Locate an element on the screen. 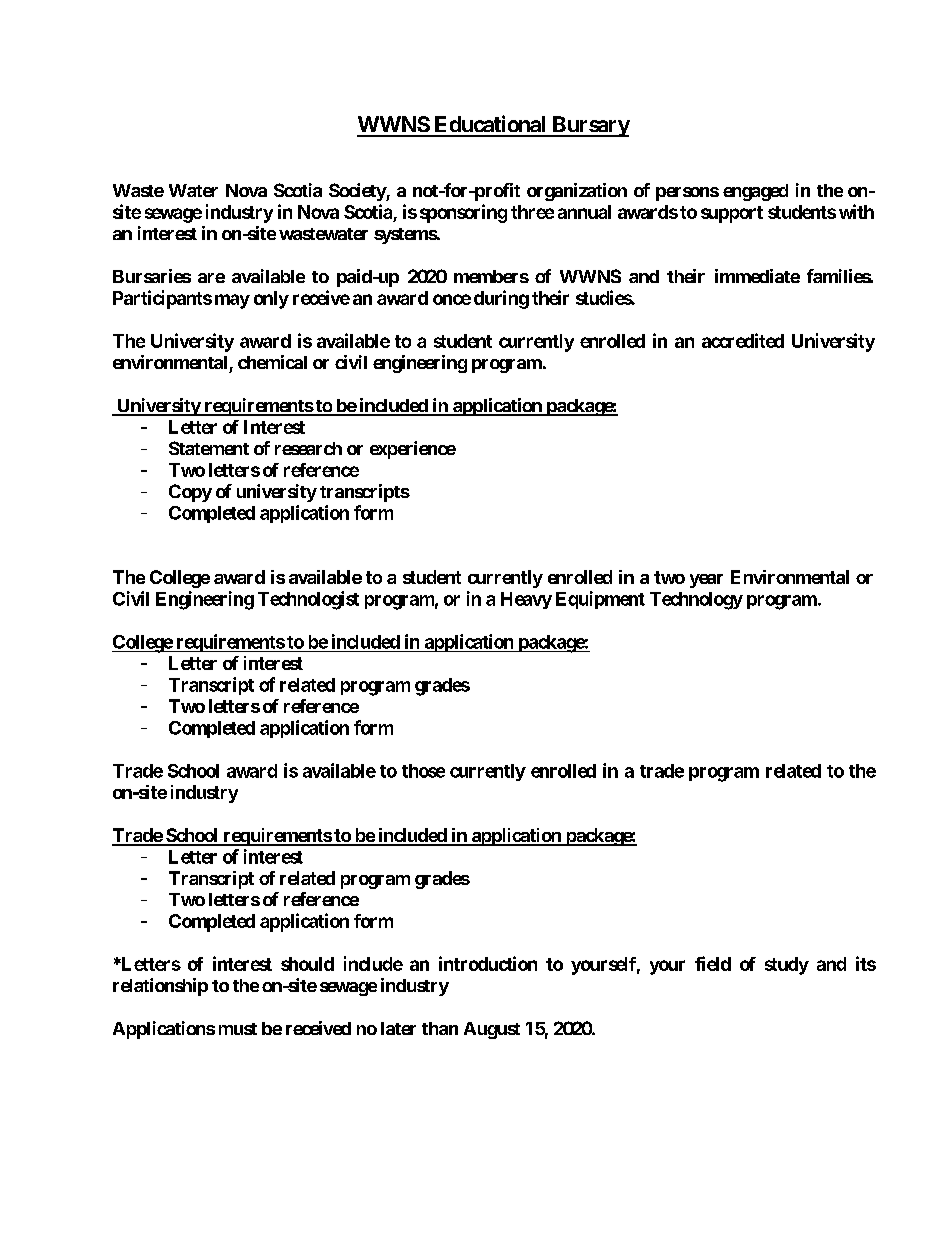 The height and width of the screenshot is (1233, 952). year is located at coordinates (706, 581).
